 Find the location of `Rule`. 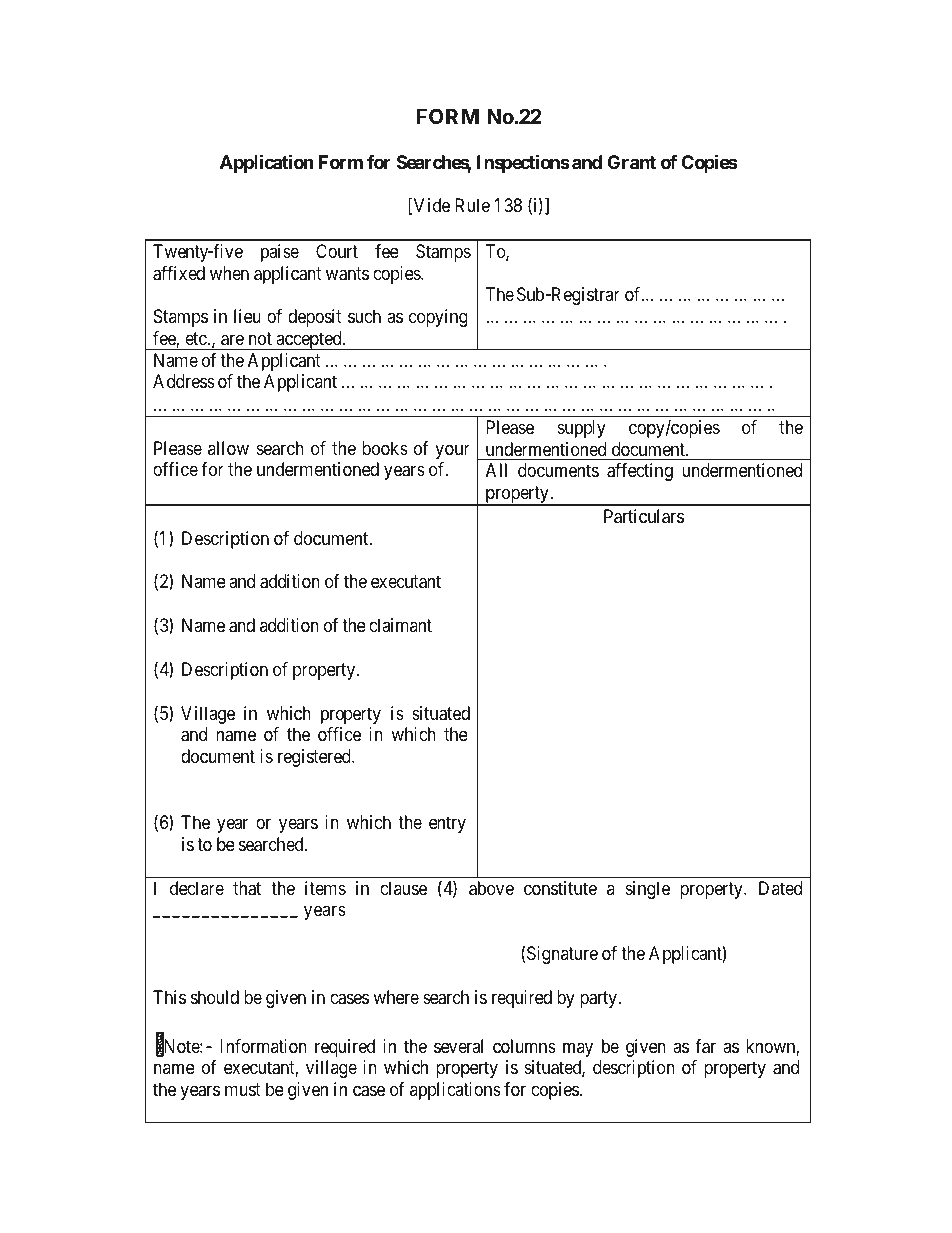

Rule is located at coordinates (472, 205).
